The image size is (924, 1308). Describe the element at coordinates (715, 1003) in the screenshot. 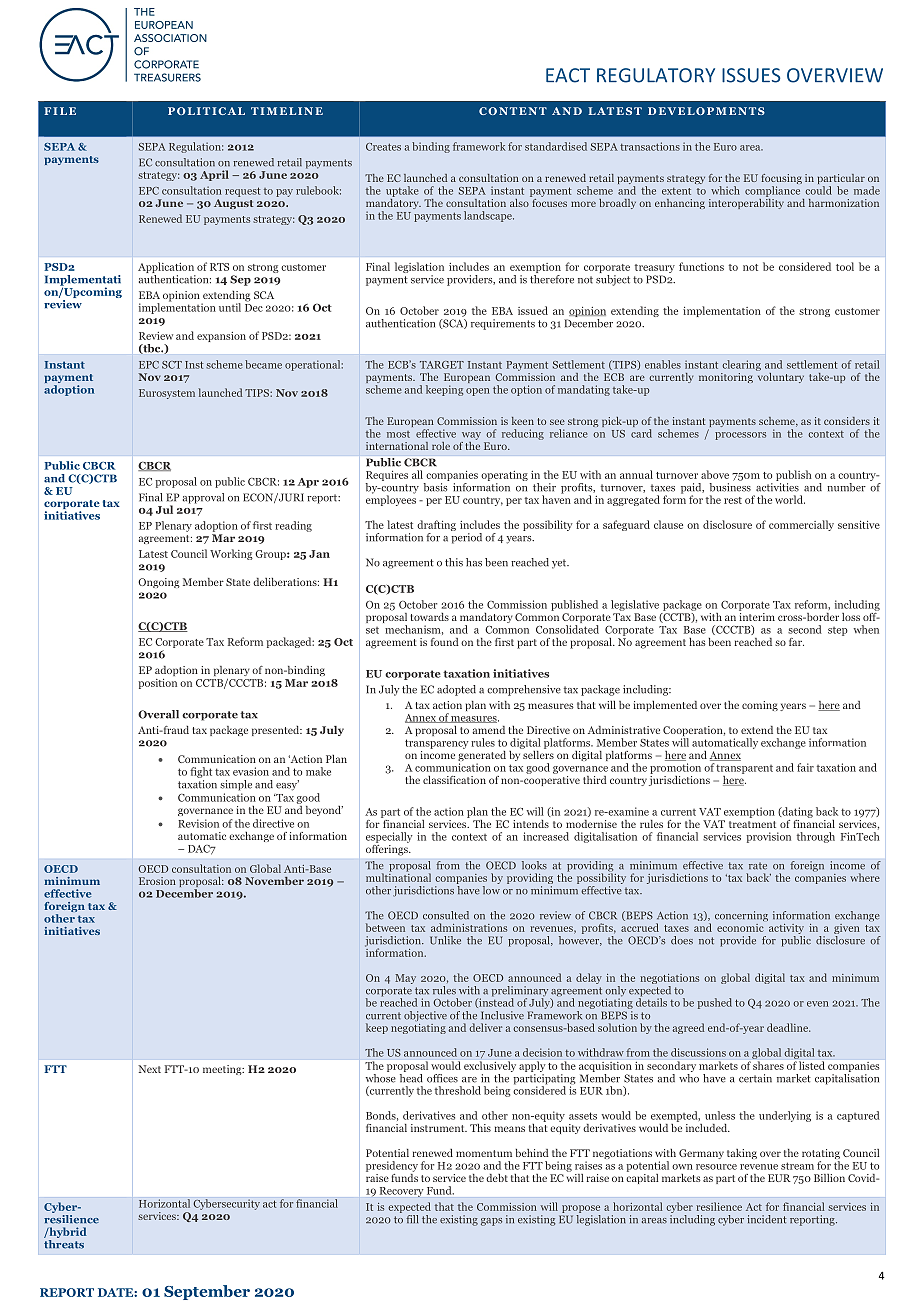

I see `pushed` at that location.
